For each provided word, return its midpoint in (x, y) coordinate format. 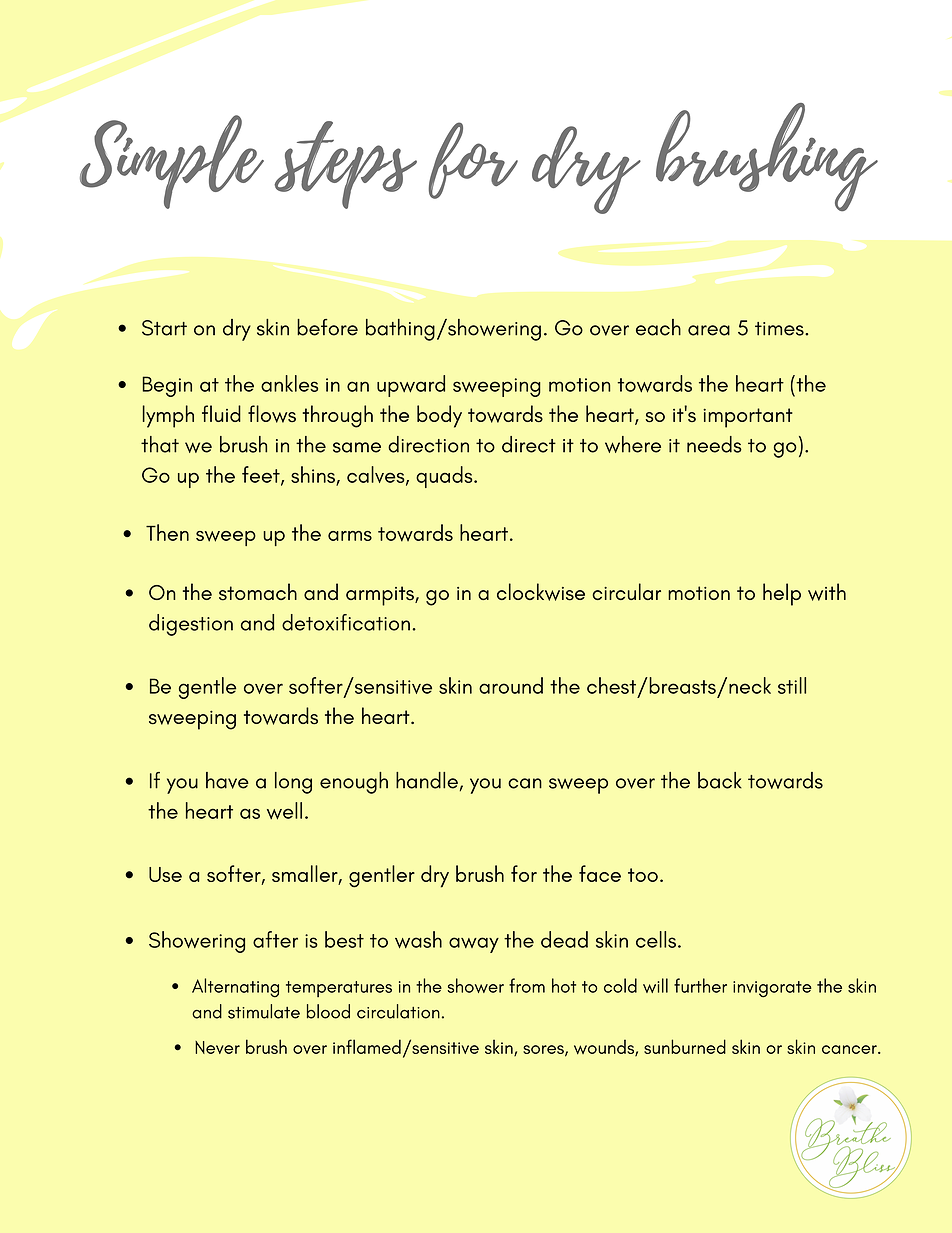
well (284, 811)
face (600, 873)
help (782, 594)
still (792, 685)
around (511, 685)
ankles (289, 383)
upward (411, 386)
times (780, 329)
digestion (191, 625)
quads (445, 477)
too (643, 875)
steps (345, 165)
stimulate (264, 1011)
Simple (172, 162)
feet (262, 475)
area (709, 330)
